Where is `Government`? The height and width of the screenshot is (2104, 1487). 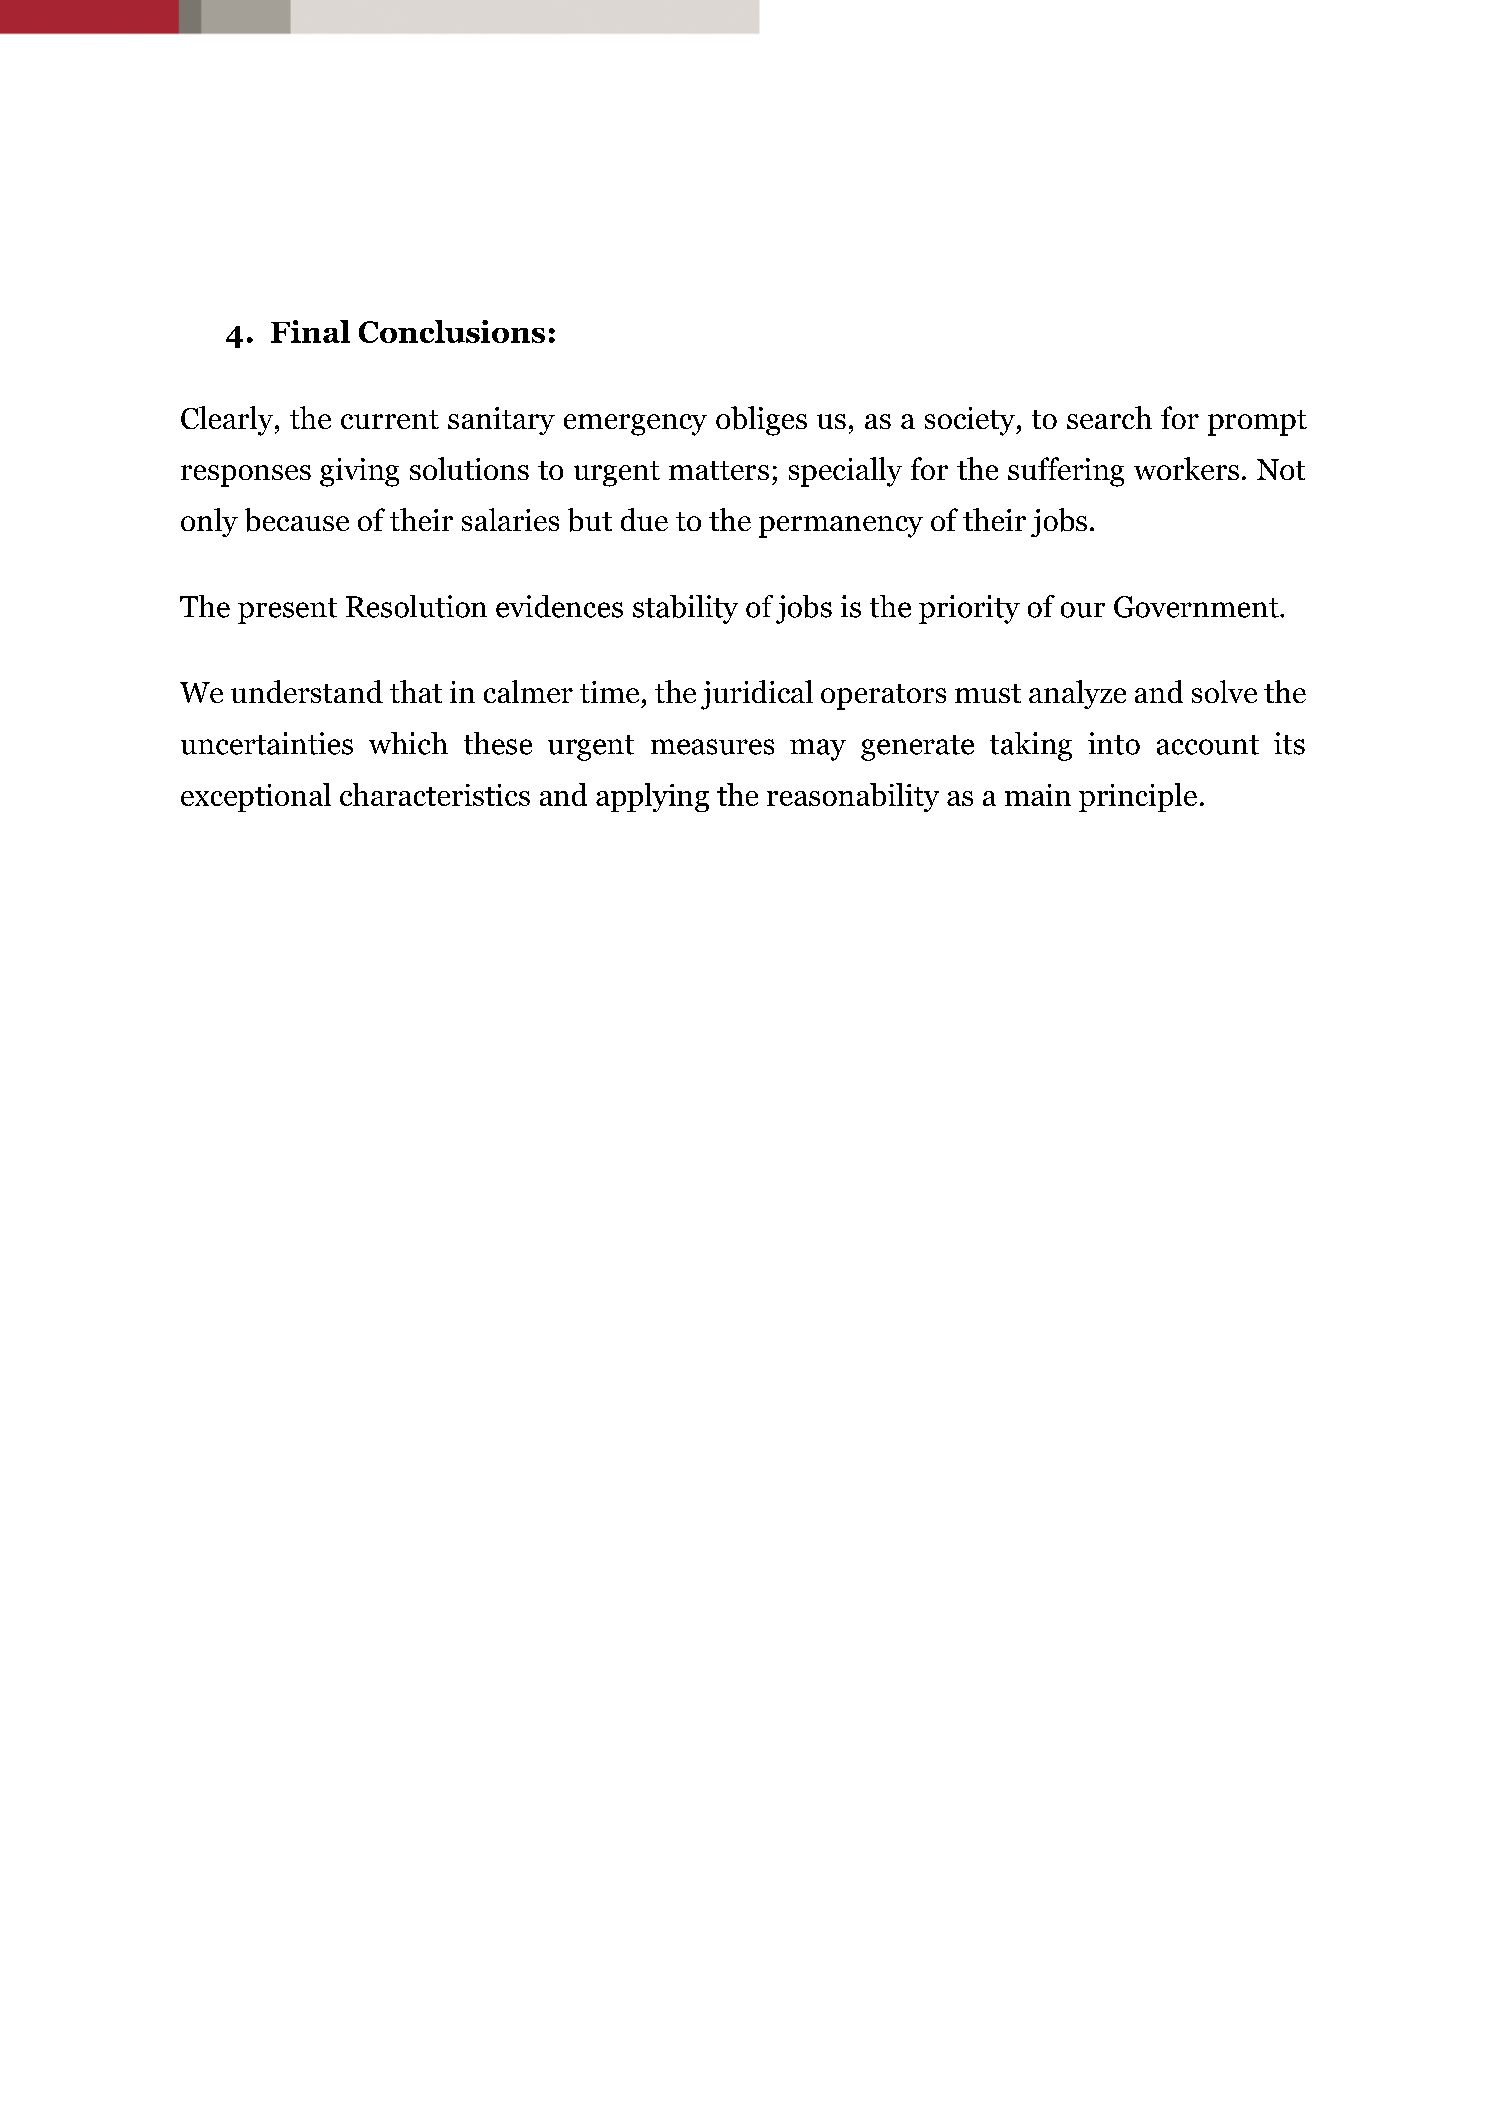
Government is located at coordinates (1197, 607).
